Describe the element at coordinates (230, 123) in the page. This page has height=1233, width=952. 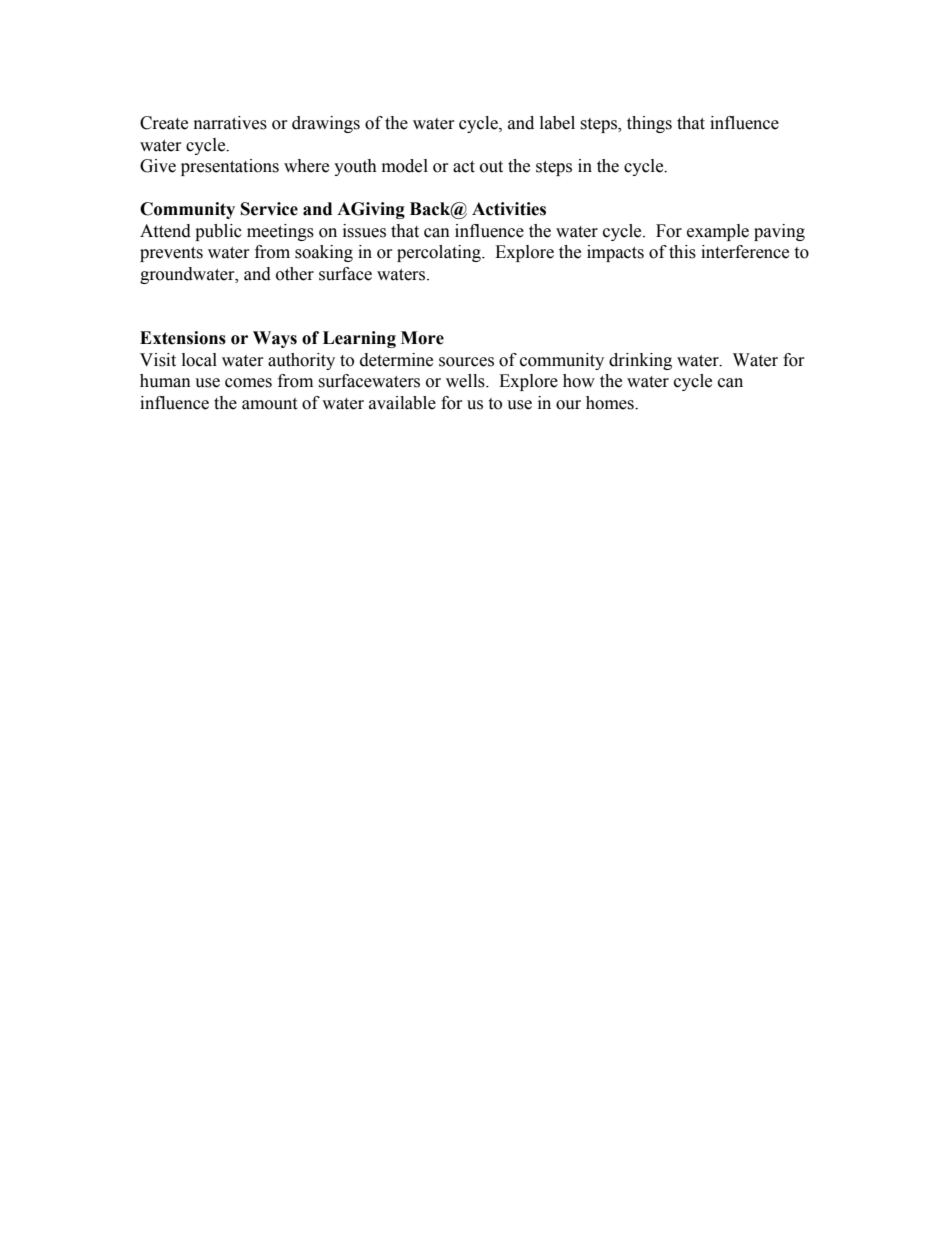
I see `narratives` at that location.
